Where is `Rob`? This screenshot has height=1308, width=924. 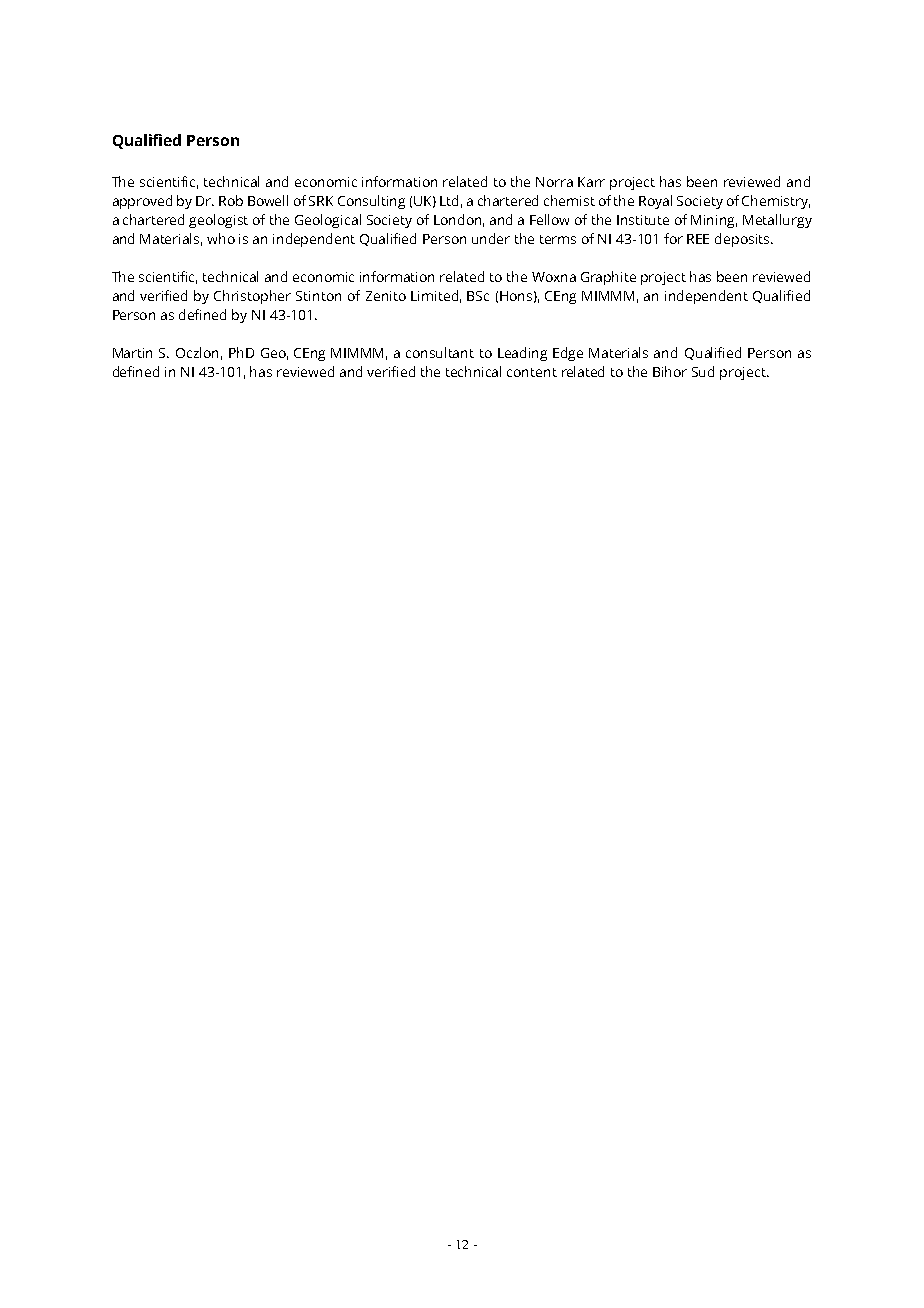 Rob is located at coordinates (231, 200).
